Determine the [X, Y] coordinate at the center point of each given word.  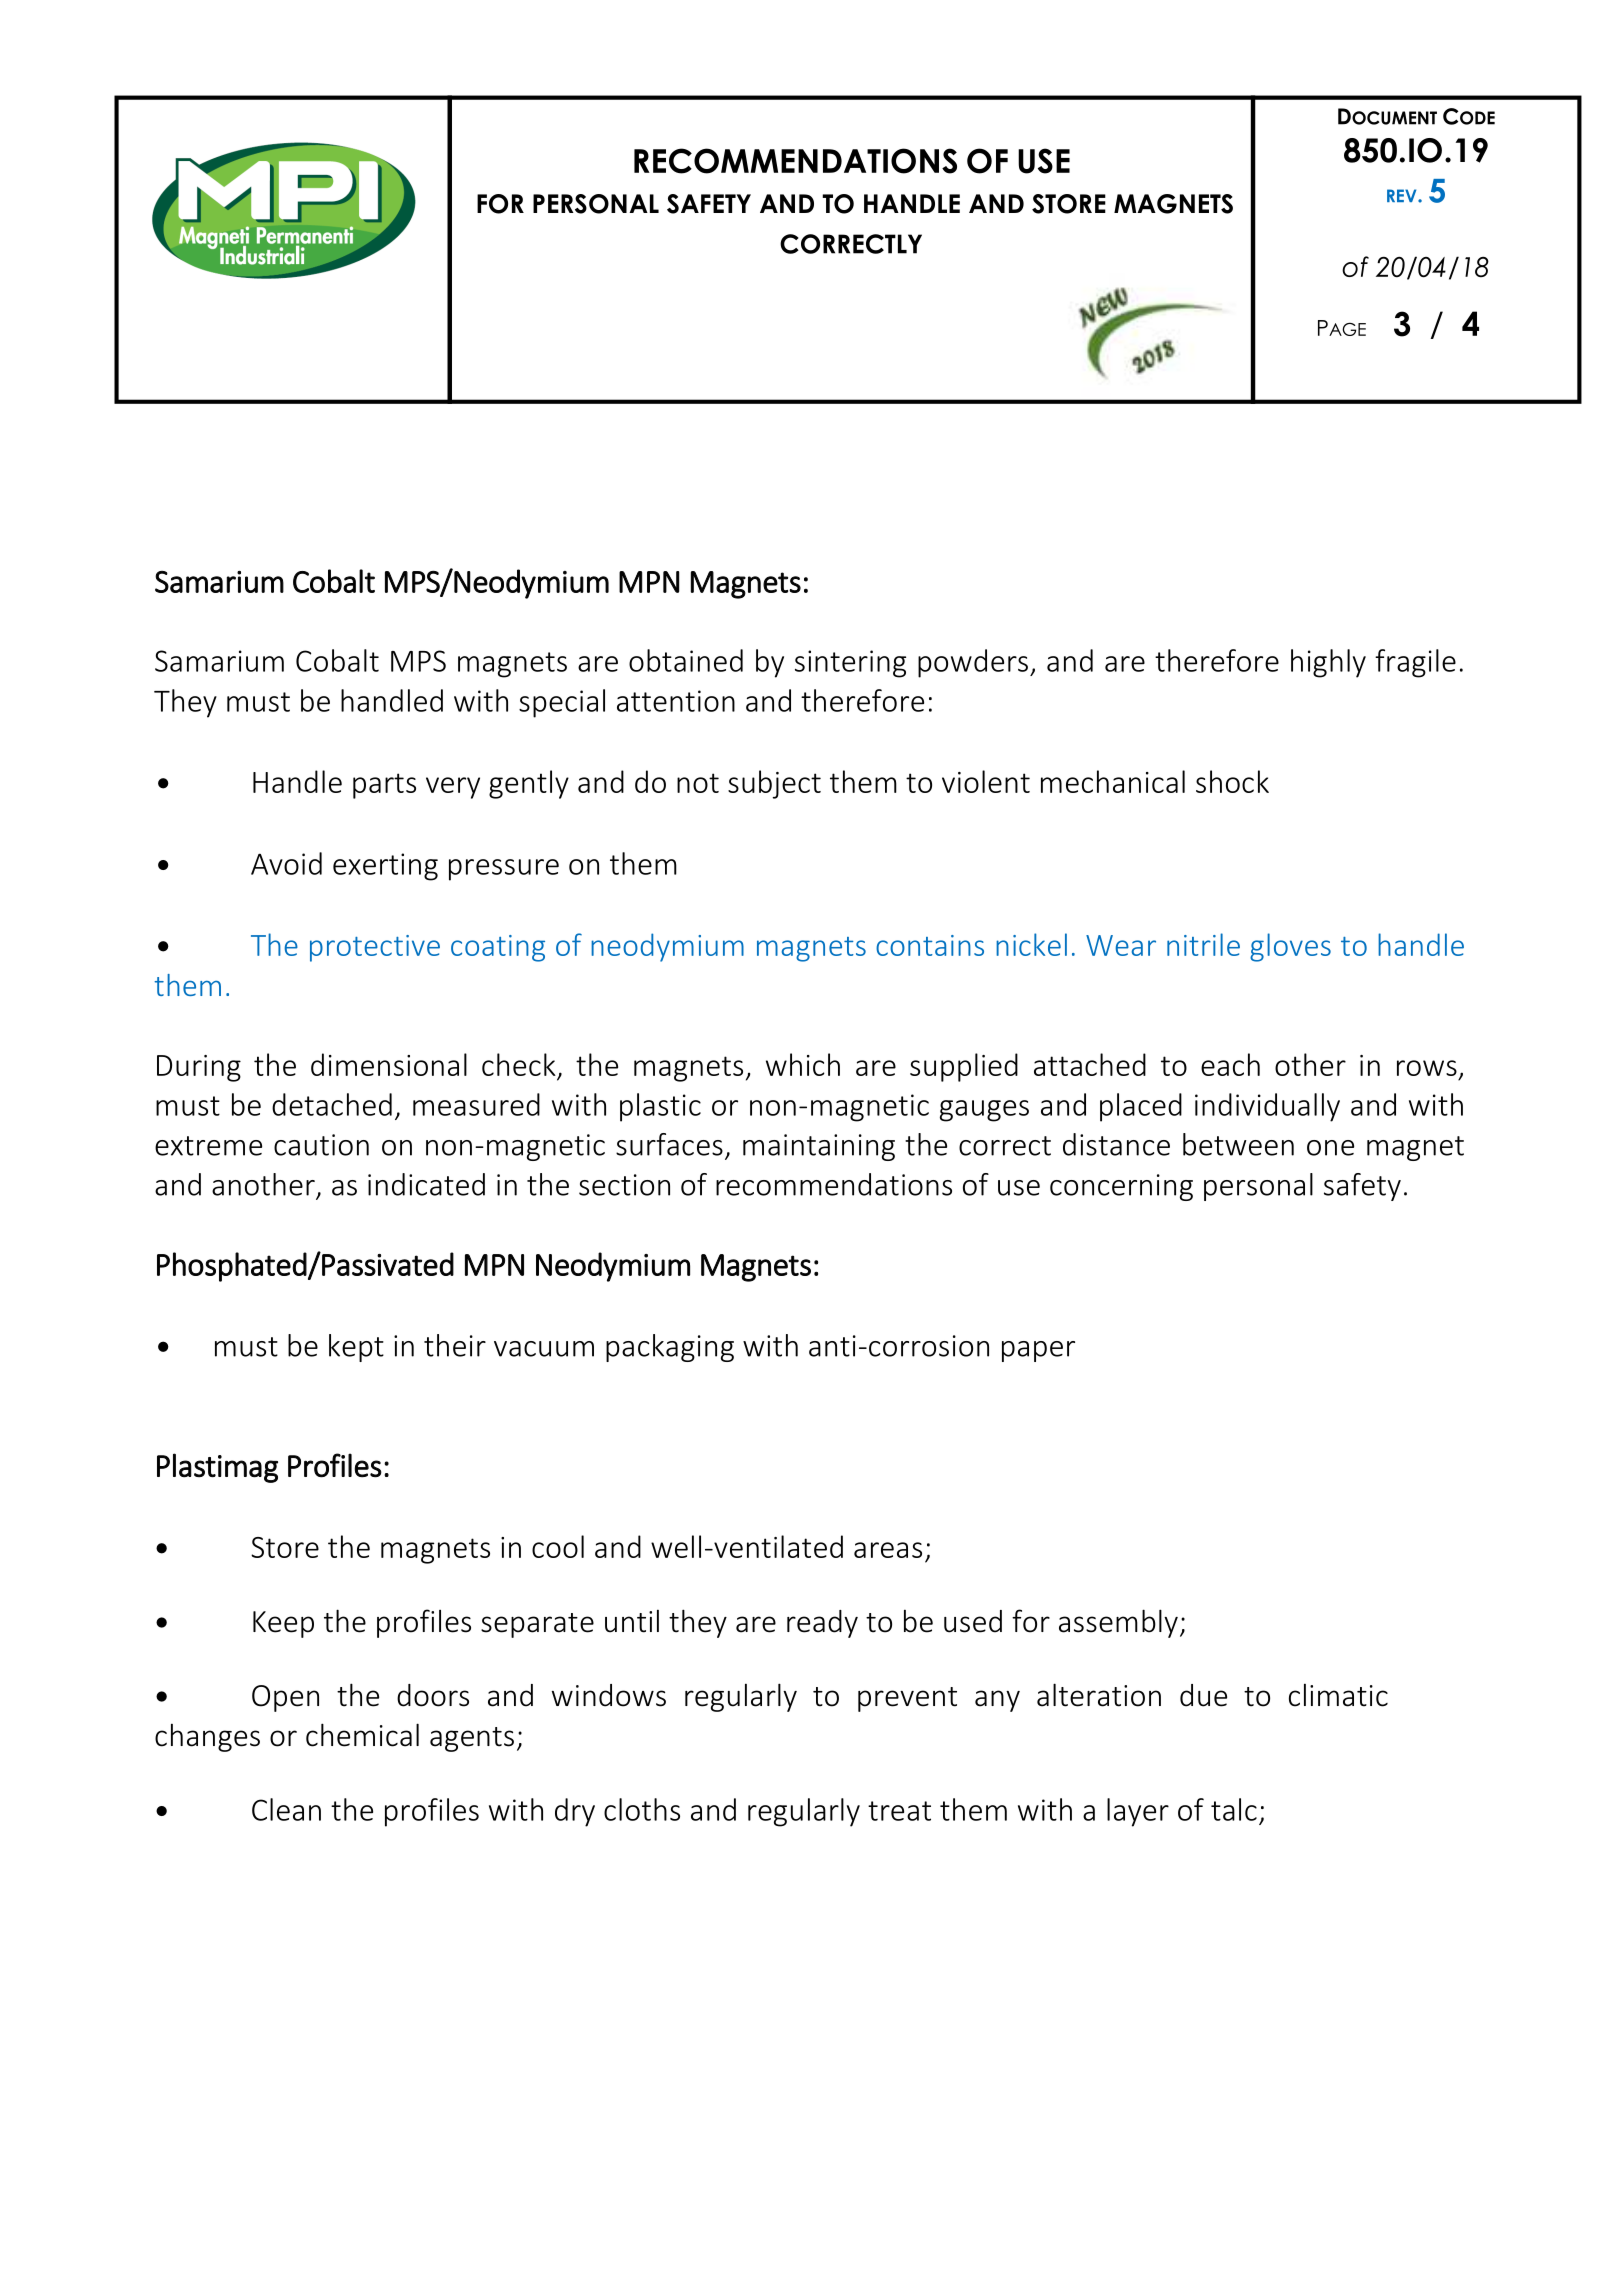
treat [899, 1811]
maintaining [819, 1147]
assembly [1118, 1623]
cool [558, 1546]
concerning [1121, 1187]
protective [375, 948]
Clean [286, 1809]
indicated [426, 1184]
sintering [850, 664]
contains [930, 945]
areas [888, 1550]
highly [1328, 663]
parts [384, 786]
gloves [1290, 947]
